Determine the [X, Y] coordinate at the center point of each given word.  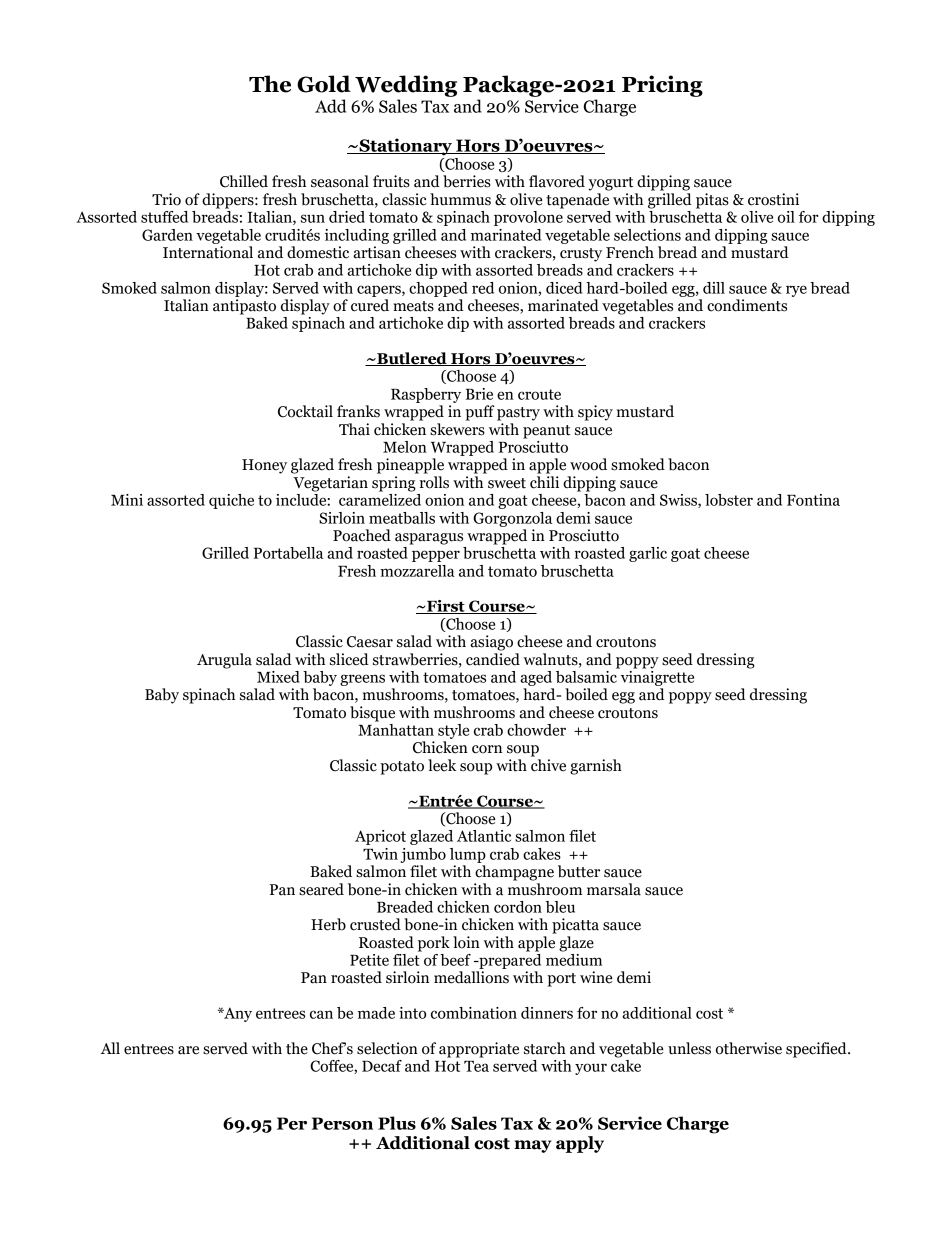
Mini [127, 500]
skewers [457, 429]
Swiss [679, 501]
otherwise [749, 1048]
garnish [596, 767]
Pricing [662, 86]
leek [442, 765]
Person [342, 1123]
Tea [476, 1066]
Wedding [406, 86]
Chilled [244, 181]
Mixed [278, 677]
